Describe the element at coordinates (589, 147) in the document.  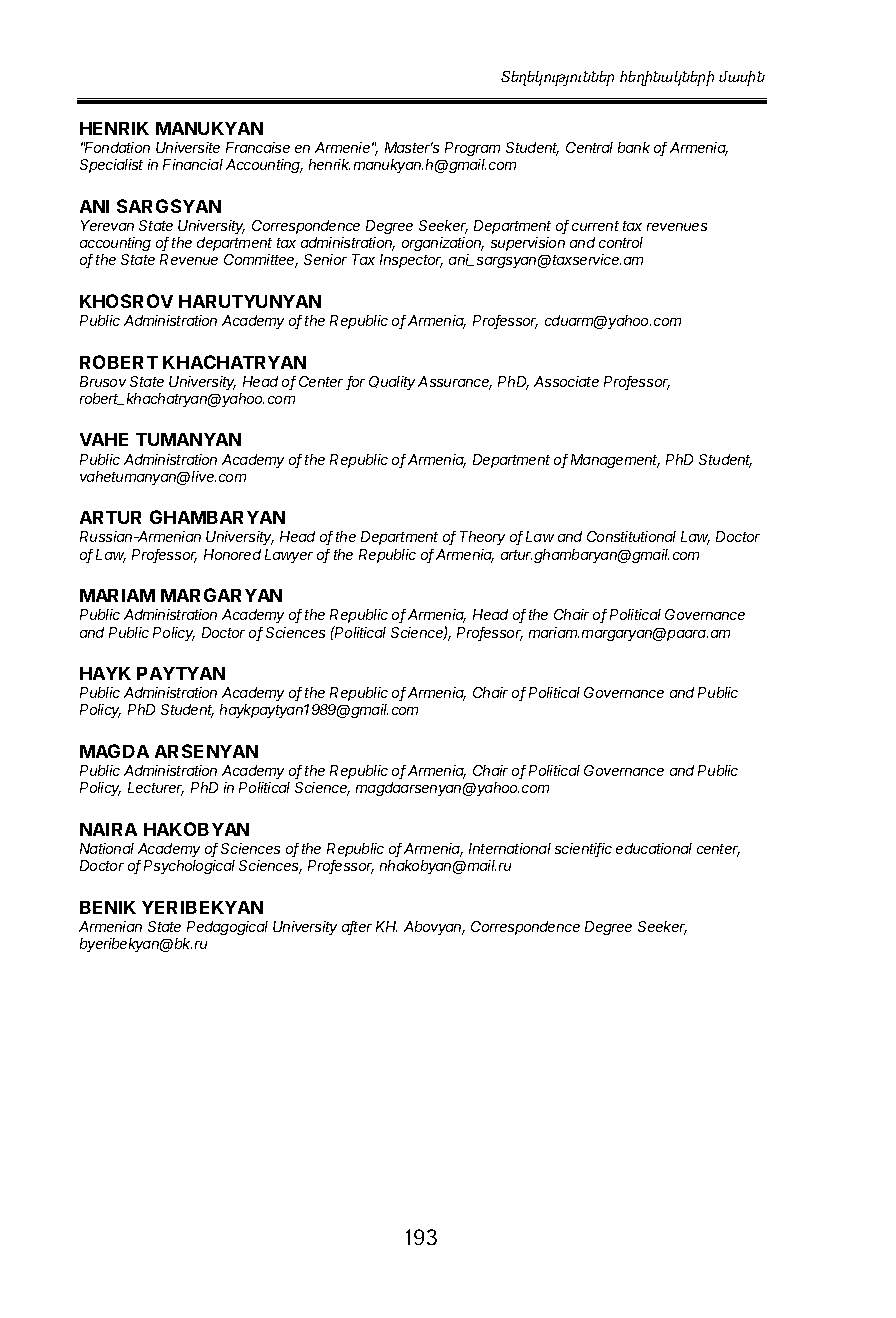
I see `Central` at that location.
